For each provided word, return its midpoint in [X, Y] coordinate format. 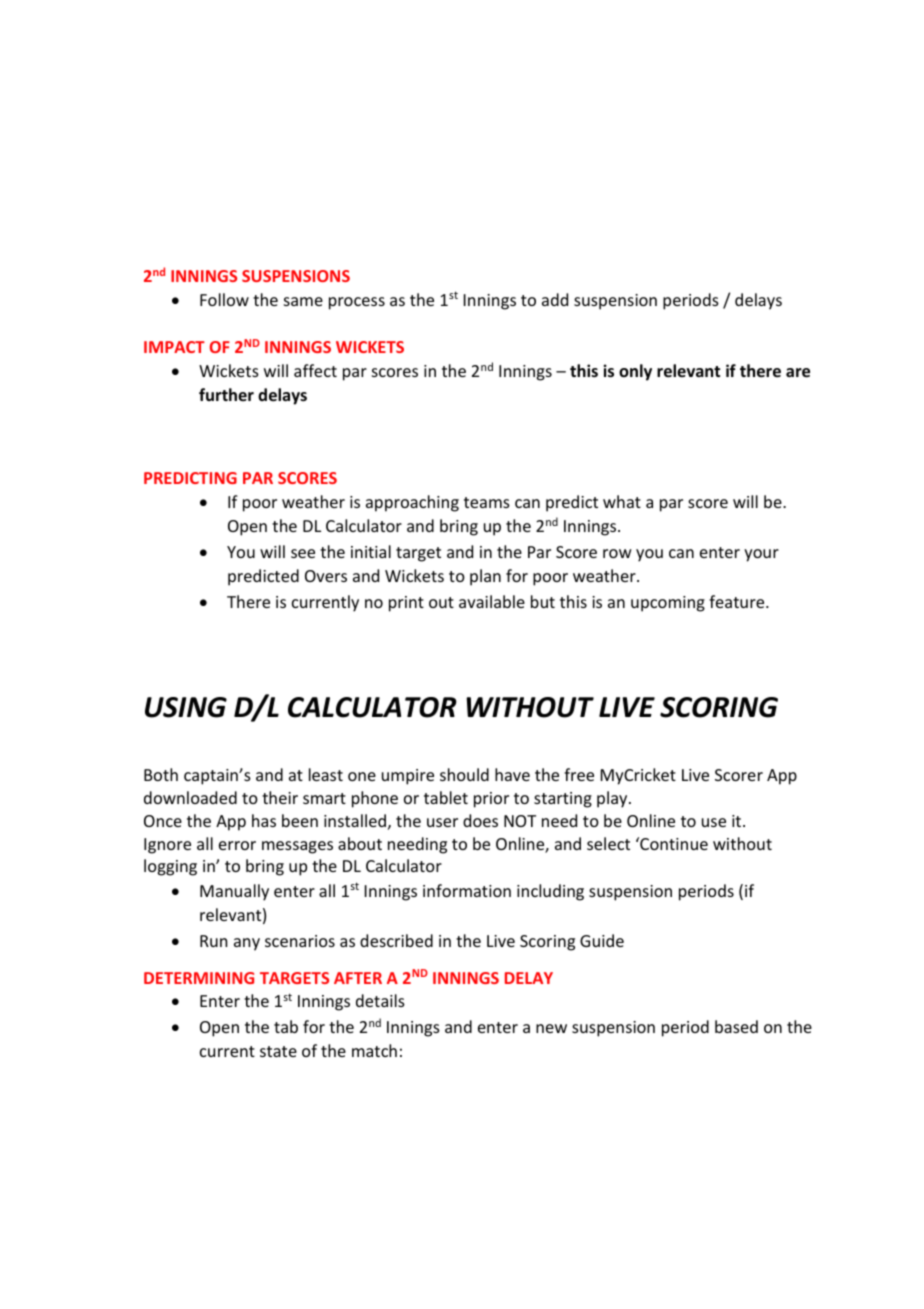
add [555, 299]
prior [491, 800]
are [798, 373]
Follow [224, 299]
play [613, 799]
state [278, 1051]
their [280, 797]
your [761, 555]
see [303, 553]
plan [485, 577]
